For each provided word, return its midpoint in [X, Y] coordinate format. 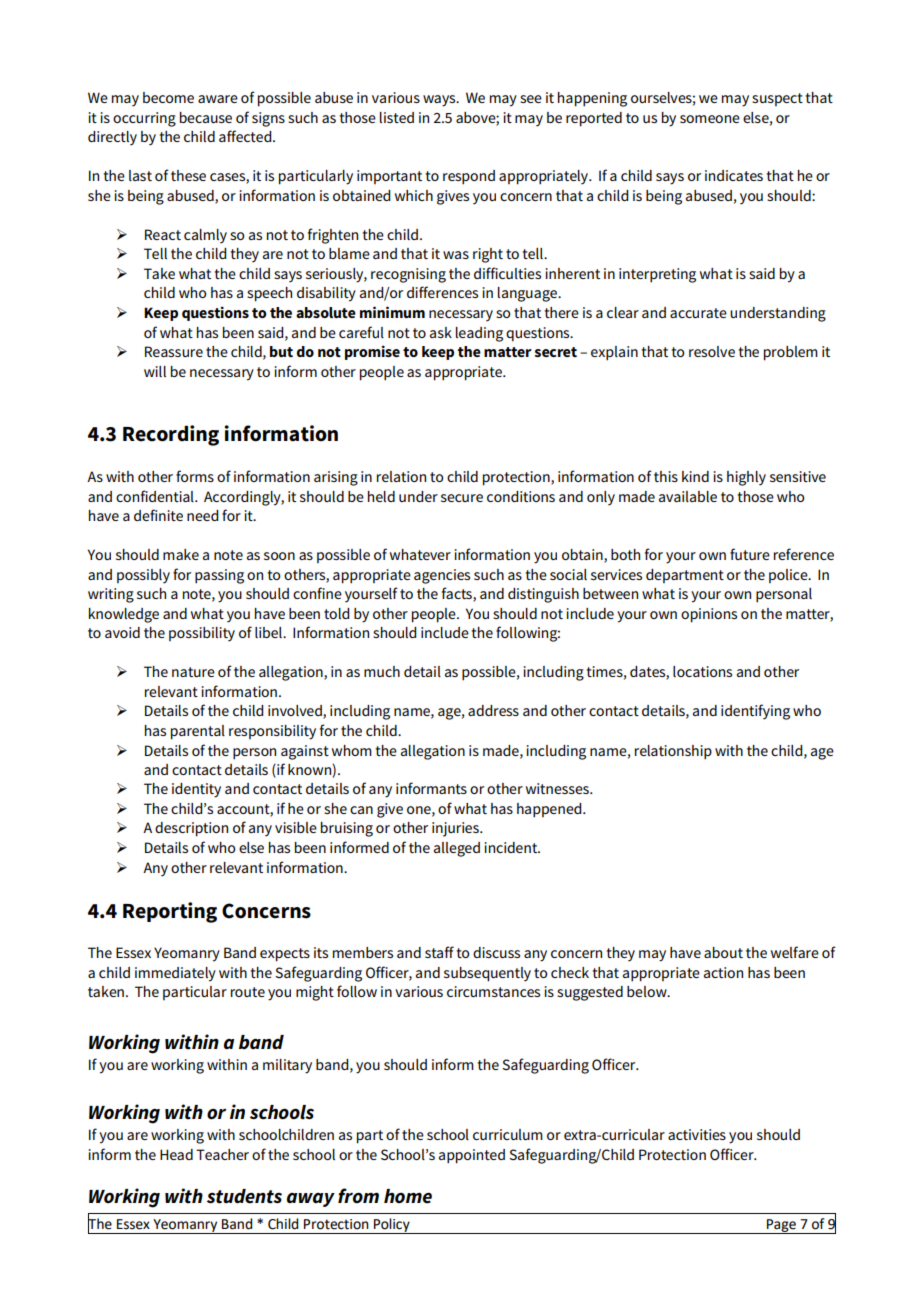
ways [440, 101]
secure [462, 498]
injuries [456, 829]
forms [195, 476]
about [723, 952]
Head [176, 1154]
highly [746, 478]
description [191, 829]
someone [710, 119]
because [206, 117]
